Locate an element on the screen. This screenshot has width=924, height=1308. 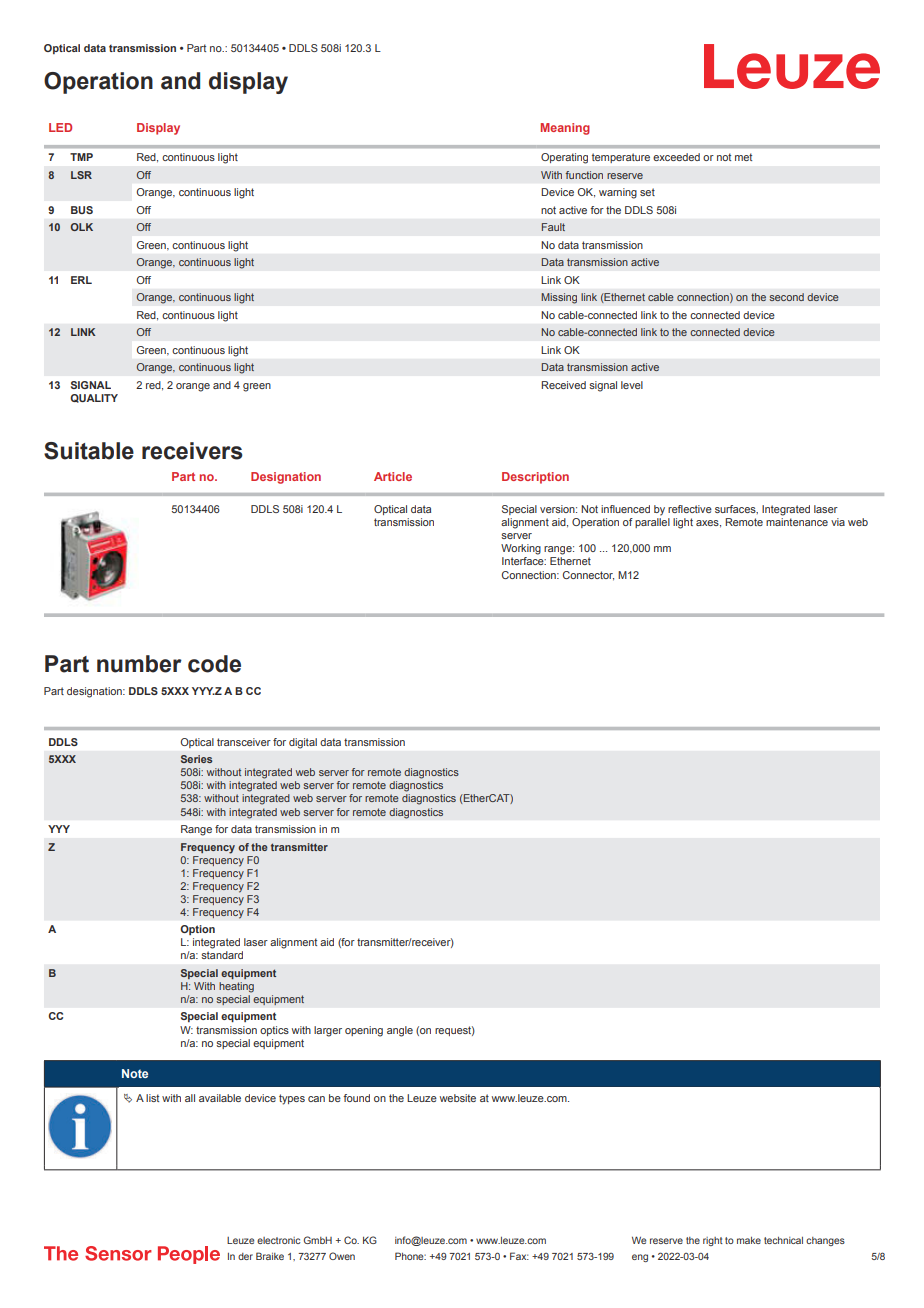
met is located at coordinates (743, 157).
